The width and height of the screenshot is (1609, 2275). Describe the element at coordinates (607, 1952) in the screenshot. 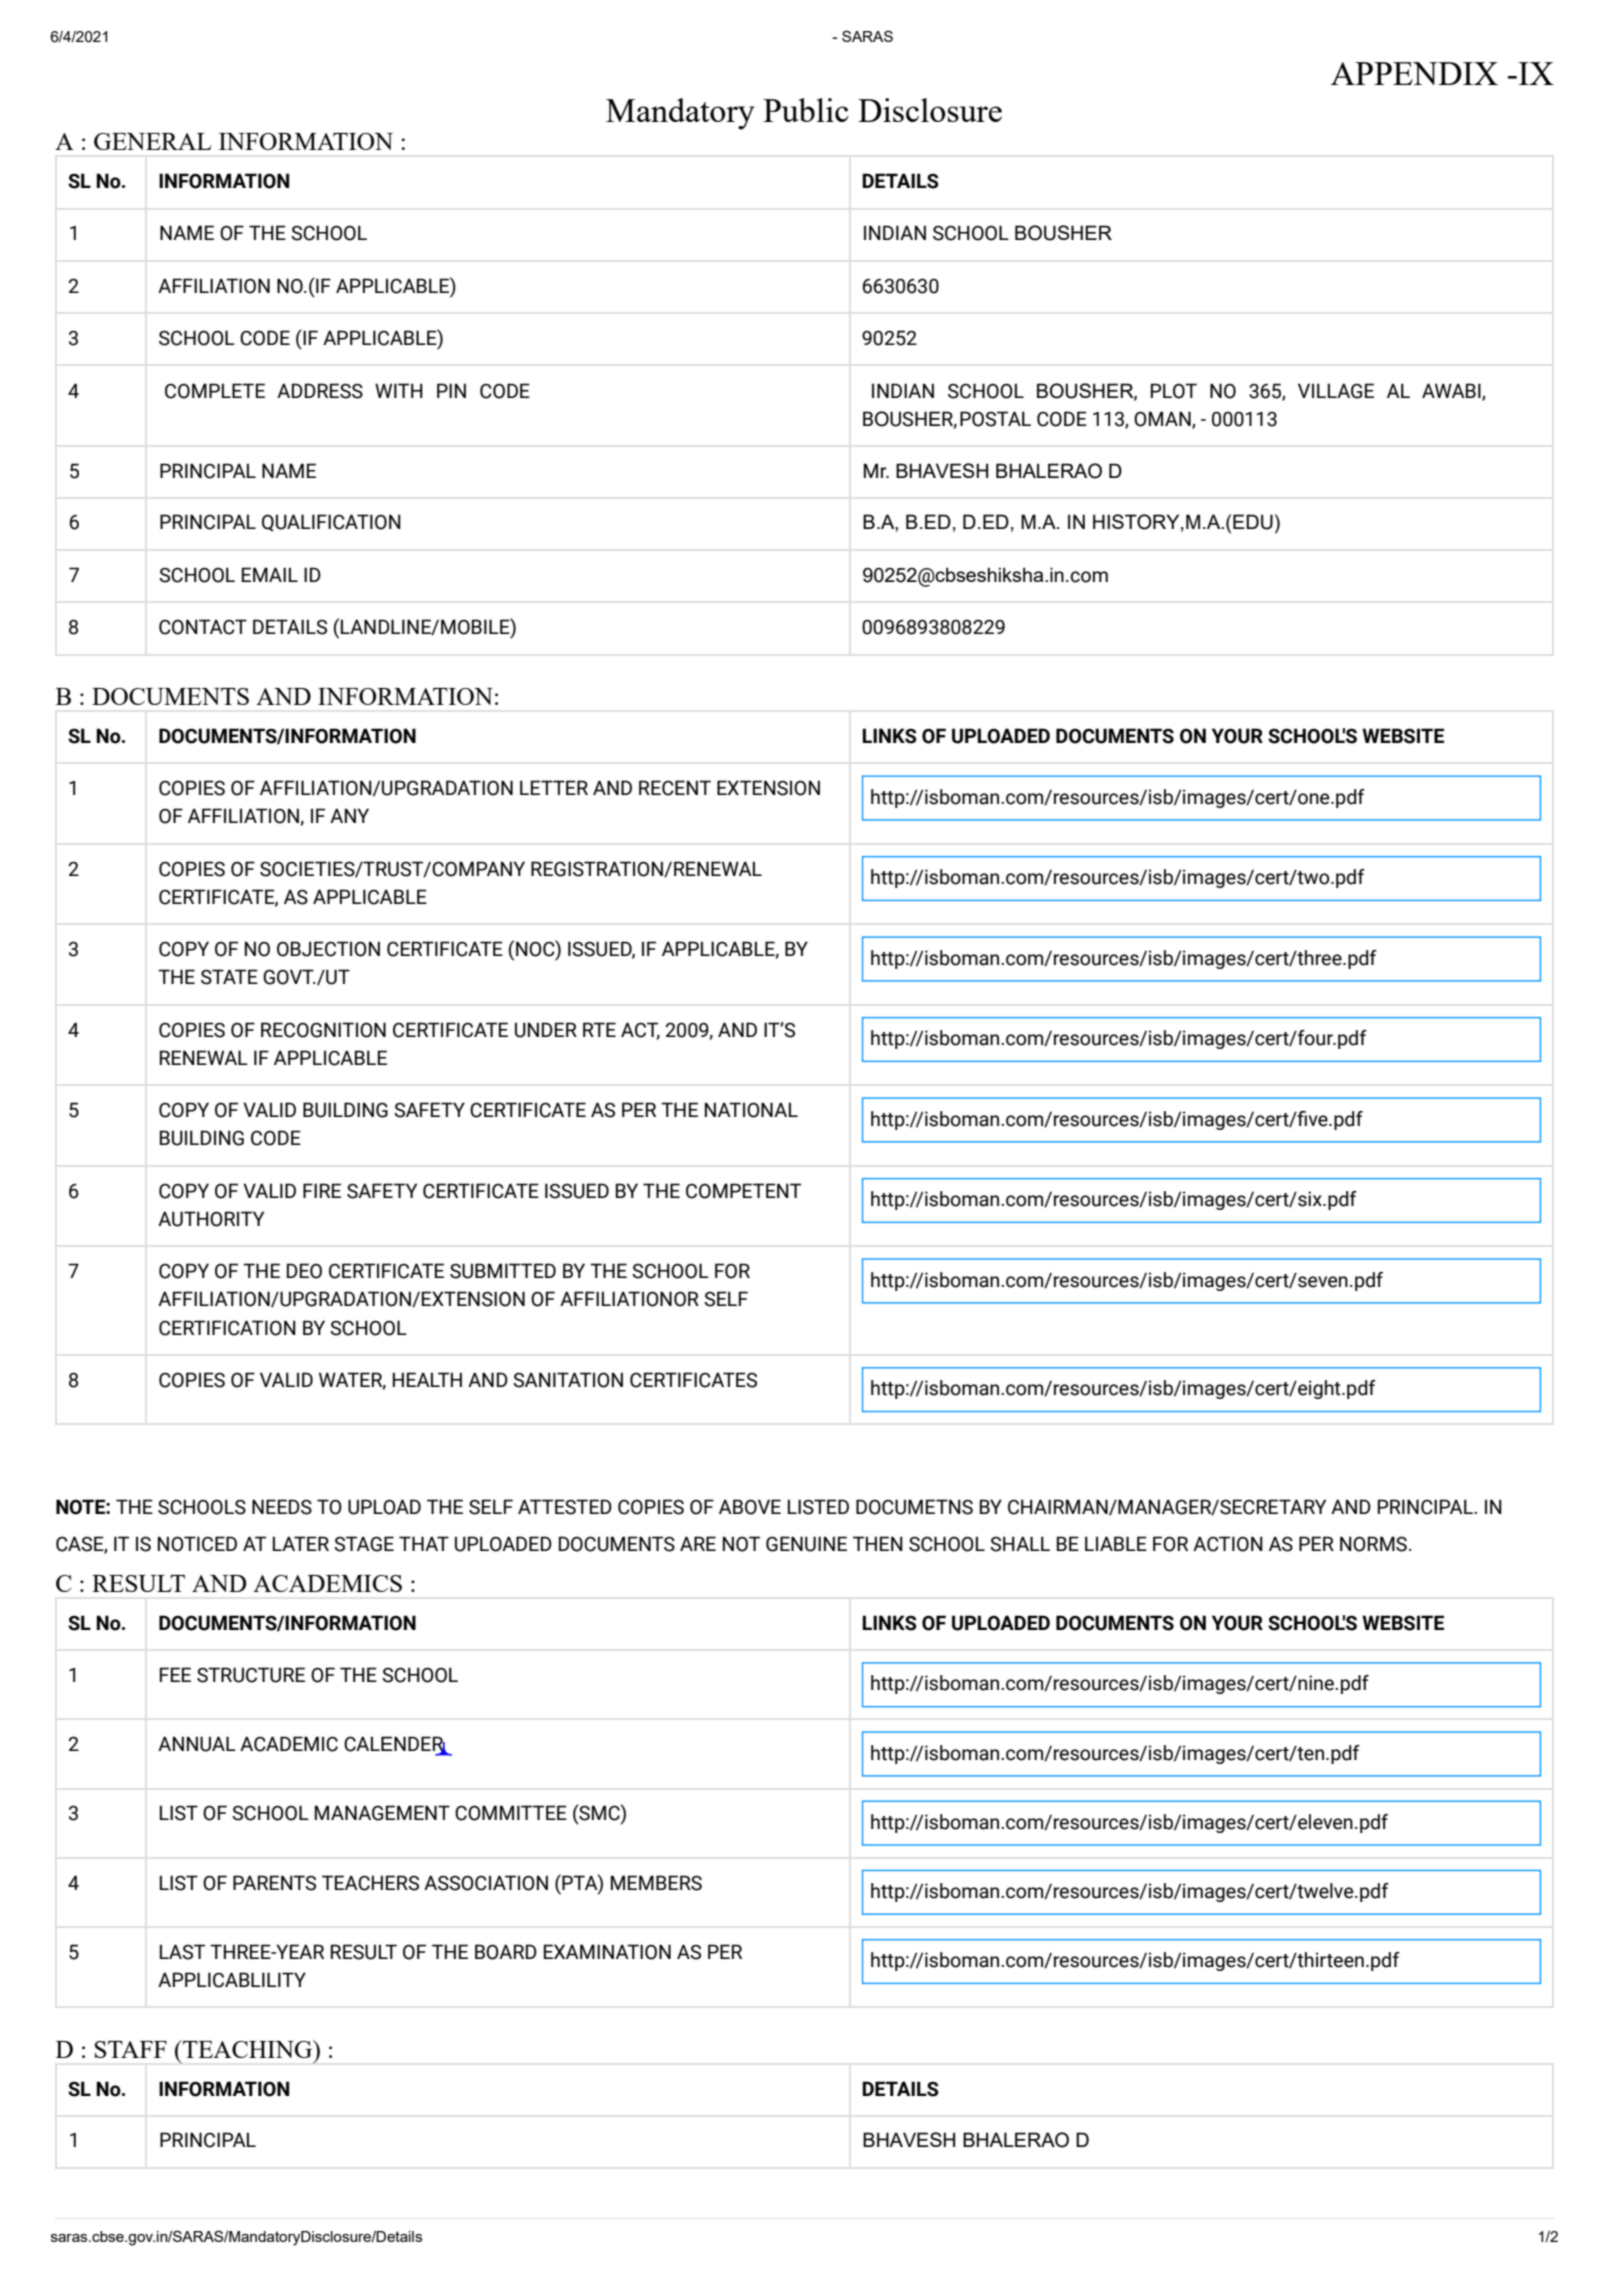

I see `EXAMINATION` at that location.
